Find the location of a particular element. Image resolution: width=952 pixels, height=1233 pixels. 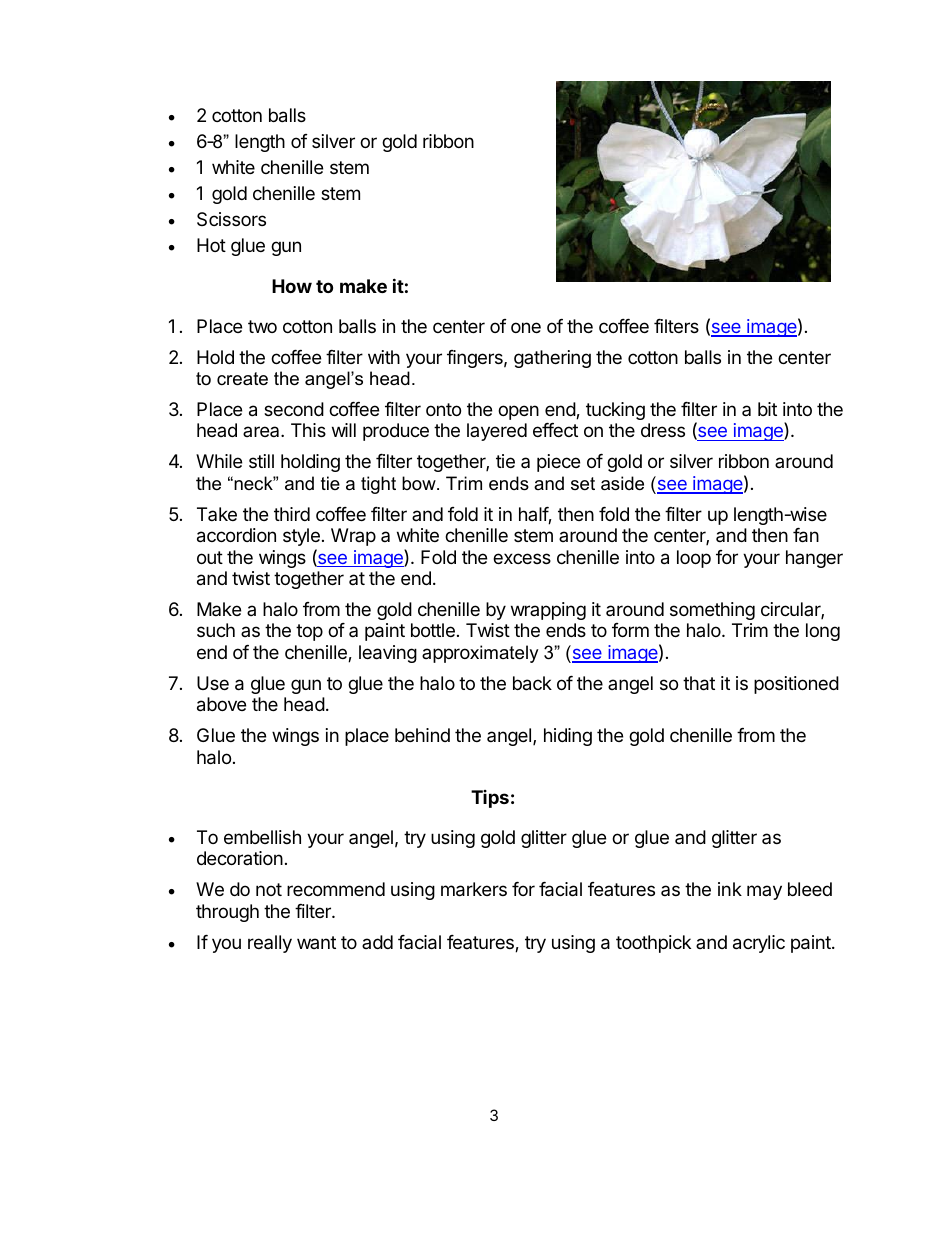

hiding is located at coordinates (568, 737).
